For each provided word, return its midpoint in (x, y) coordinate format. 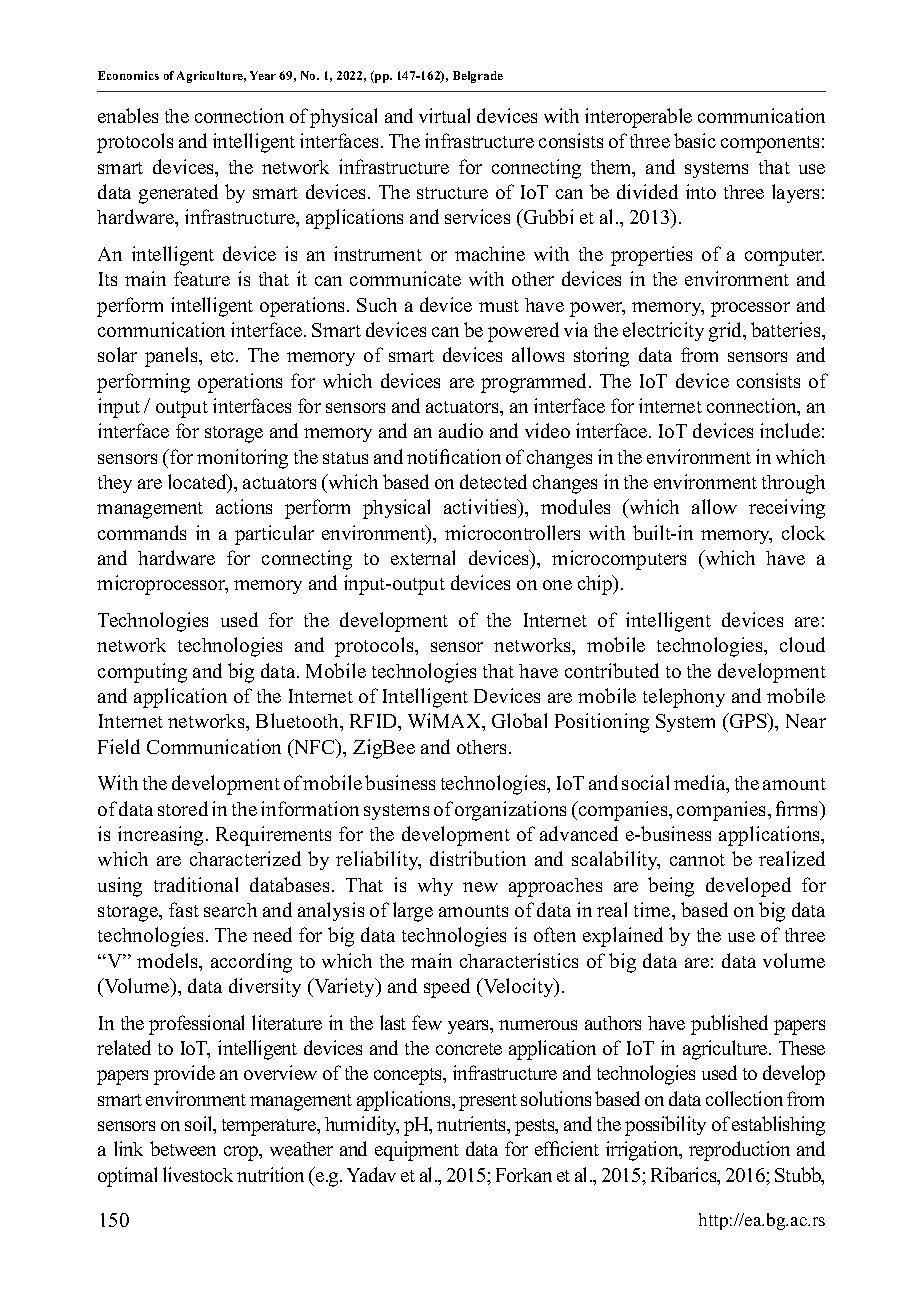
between (183, 1148)
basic (695, 140)
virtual (444, 115)
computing (142, 673)
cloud (802, 644)
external (423, 557)
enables (128, 115)
